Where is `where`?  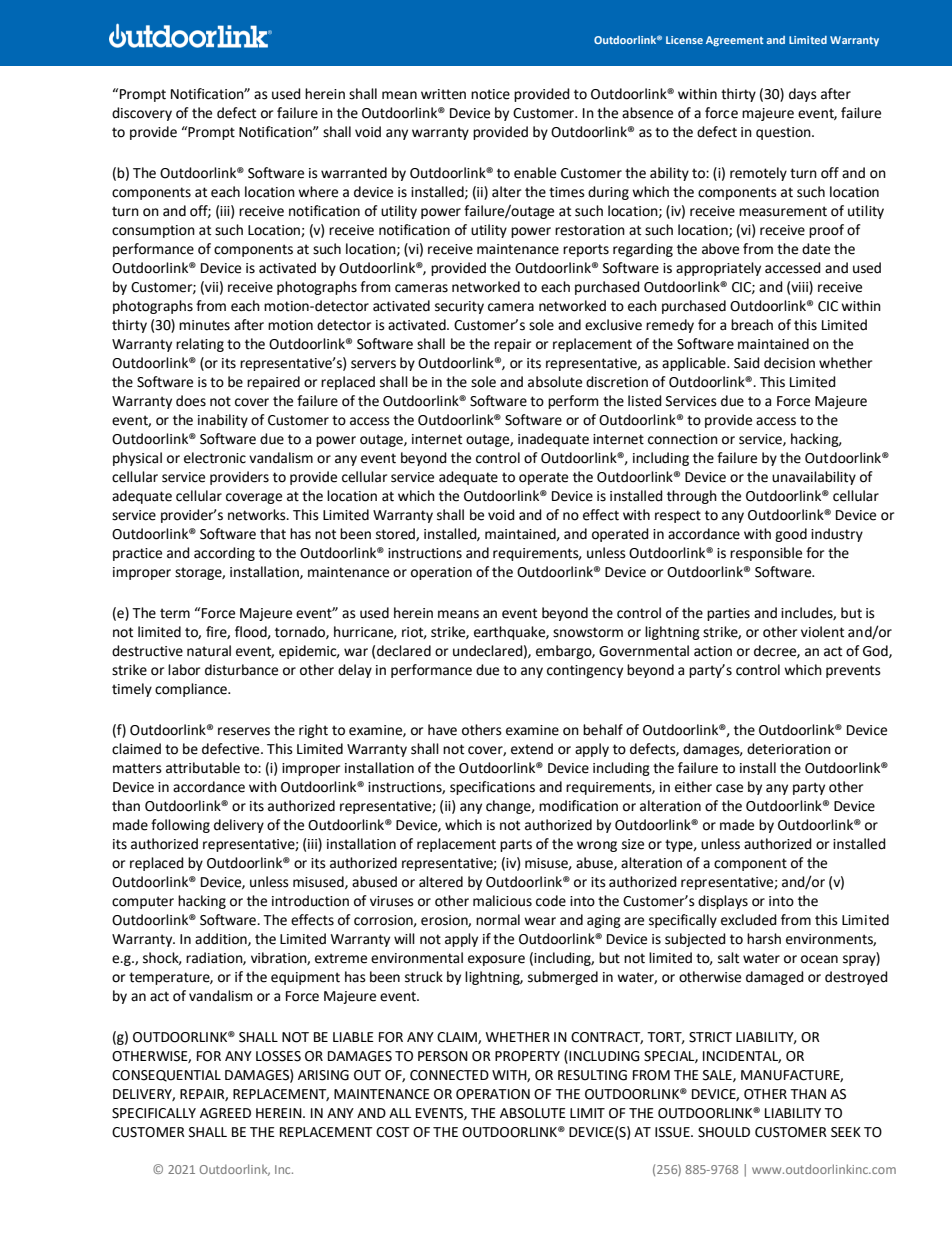
where is located at coordinates (318, 192).
